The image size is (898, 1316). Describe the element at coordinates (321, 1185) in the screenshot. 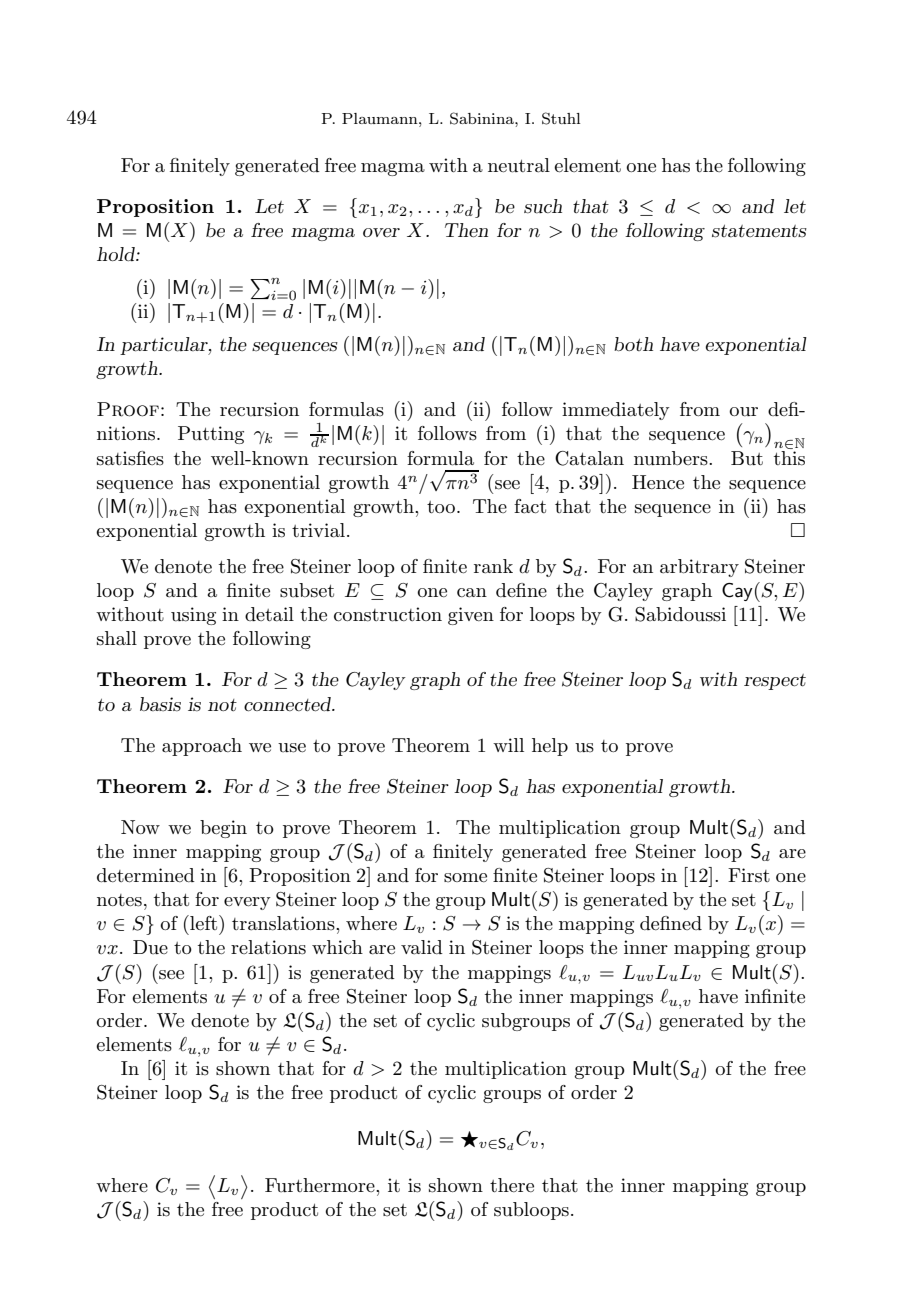

I see `Furthermore` at that location.
